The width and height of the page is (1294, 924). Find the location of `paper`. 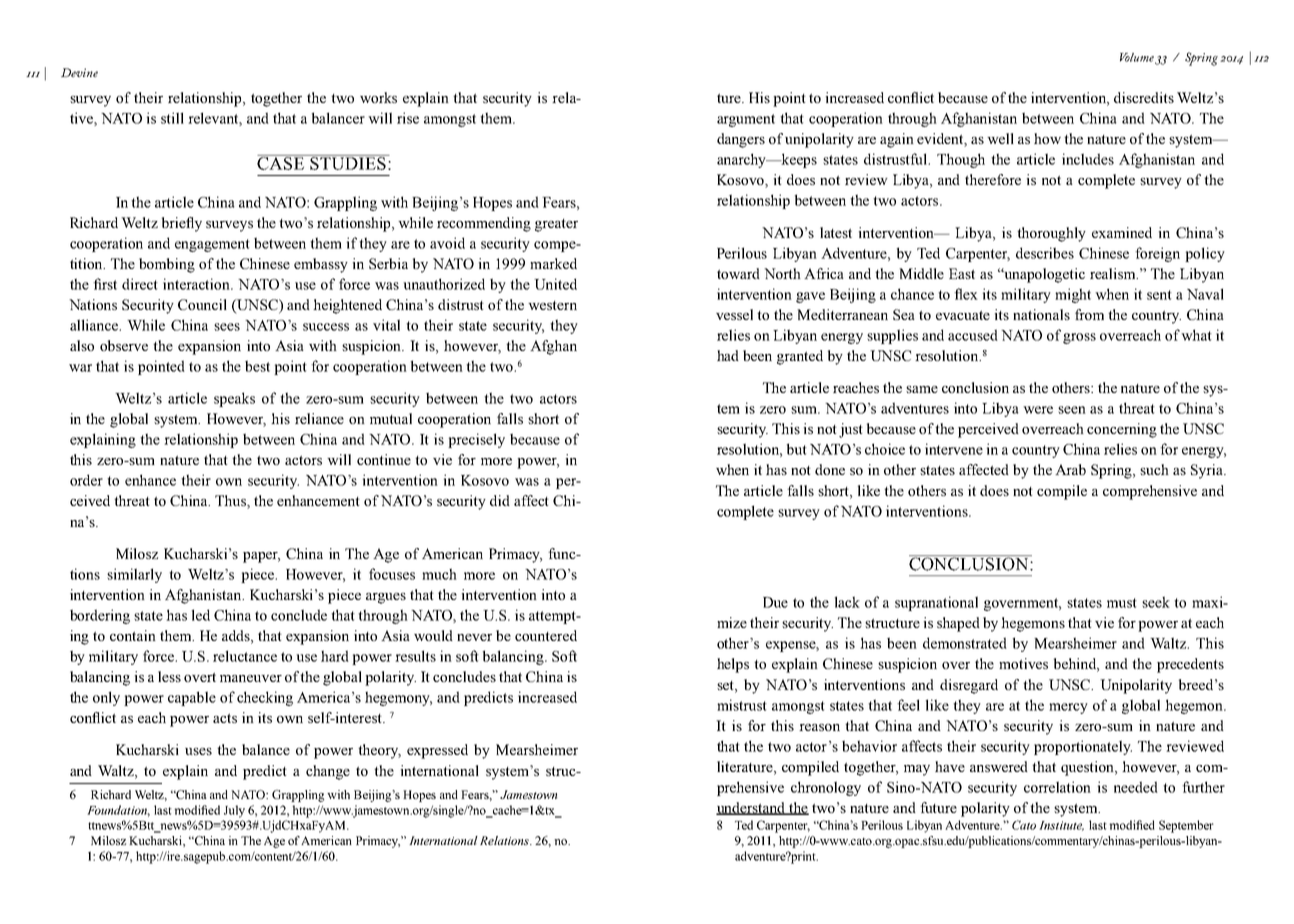

paper is located at coordinates (261, 557).
